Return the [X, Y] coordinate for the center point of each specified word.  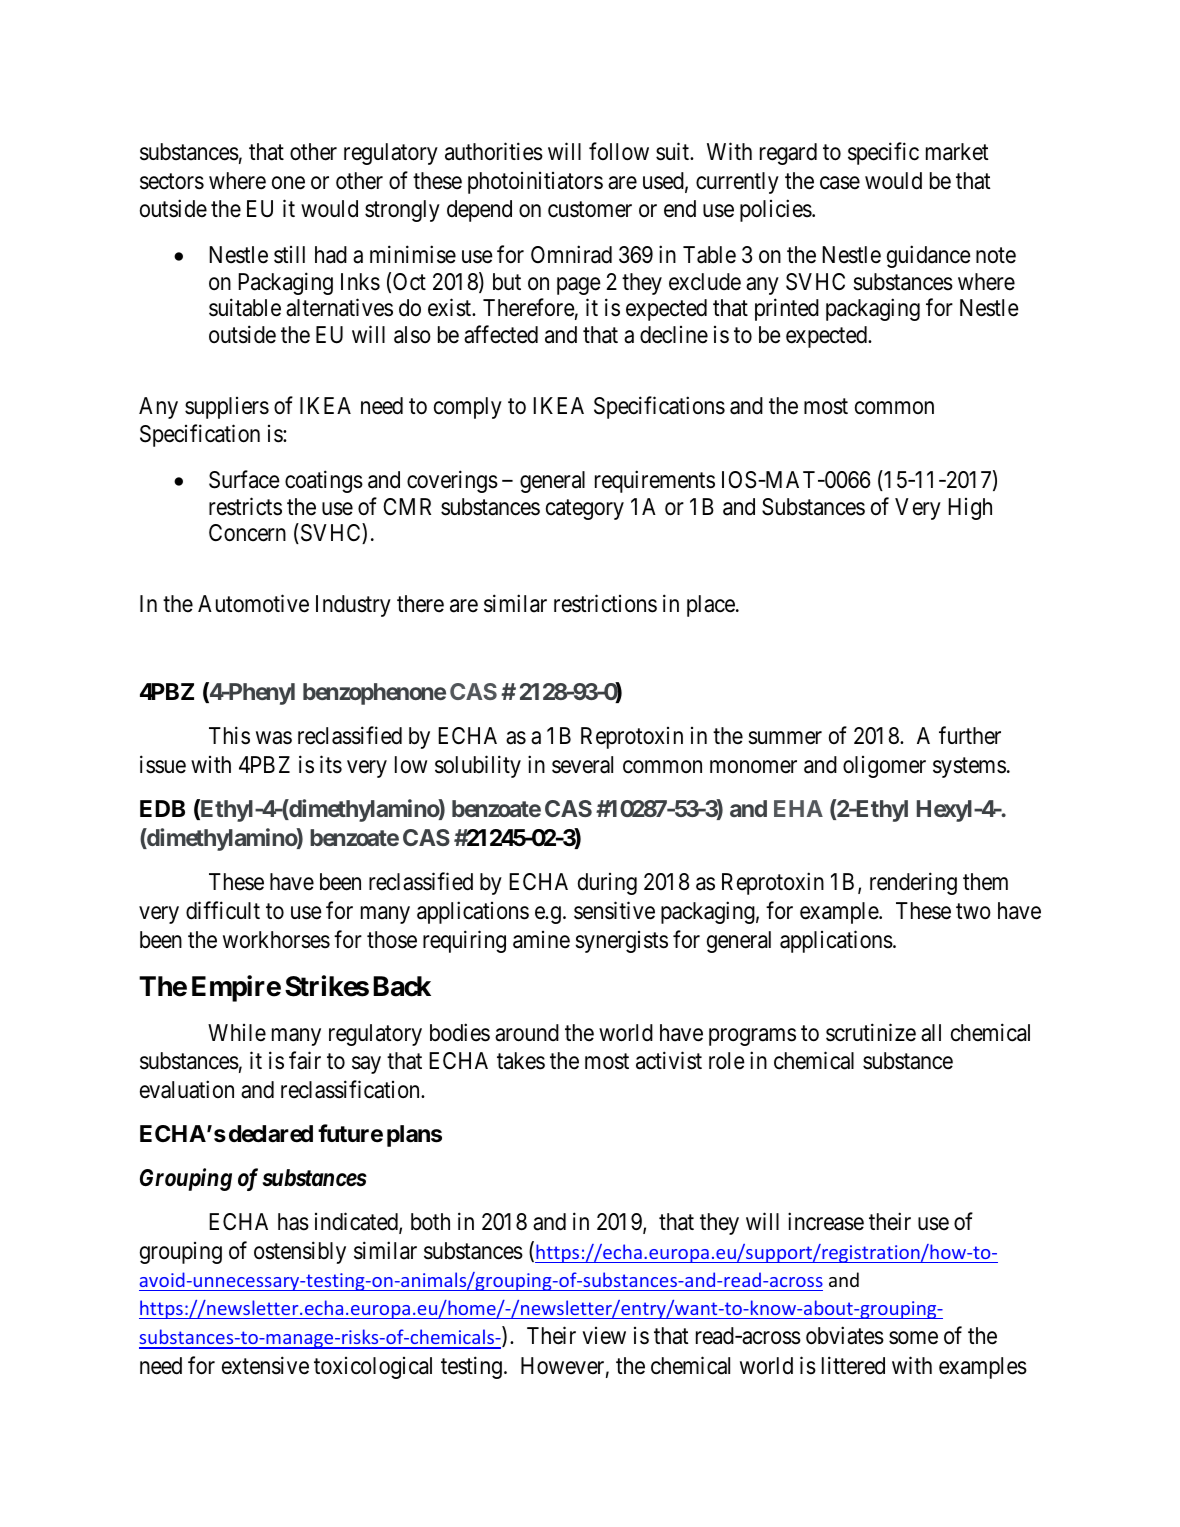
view [604, 1336]
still [289, 255]
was [274, 738]
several [582, 765]
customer [590, 210]
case [840, 183]
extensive [265, 1365]
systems [969, 768]
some [913, 1338]
